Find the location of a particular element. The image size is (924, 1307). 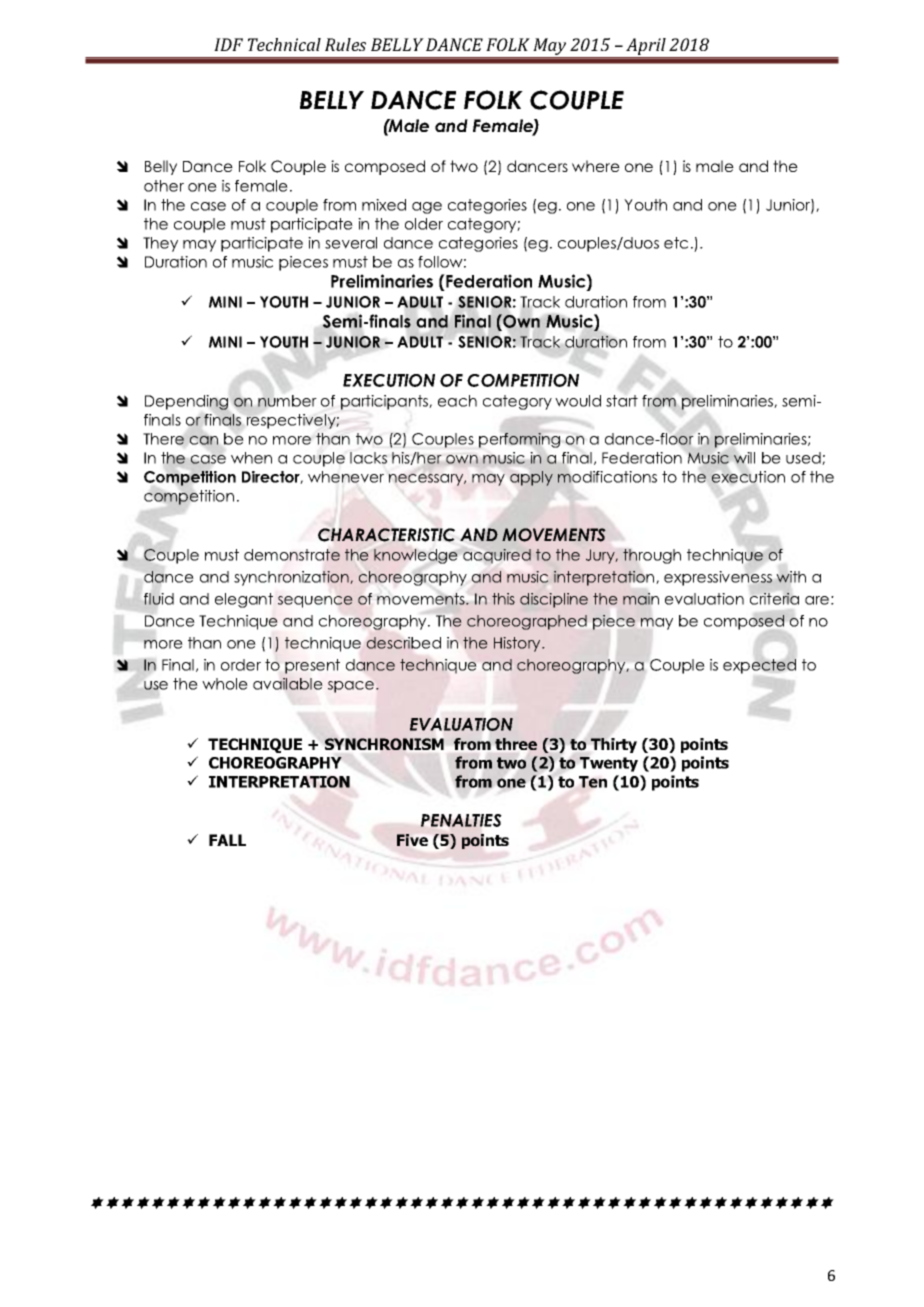

FALL is located at coordinates (227, 840).
